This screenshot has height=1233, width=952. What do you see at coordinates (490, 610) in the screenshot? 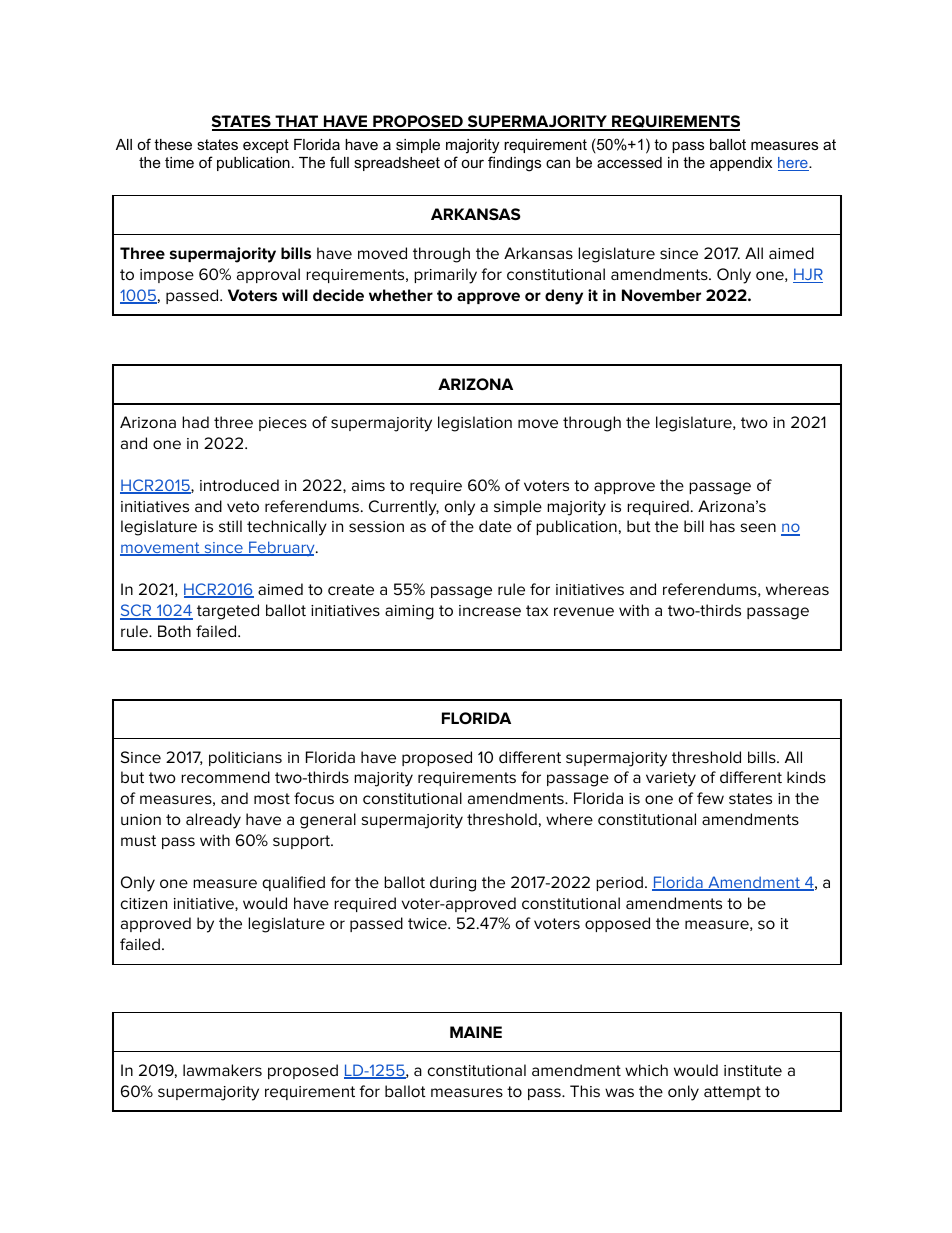
I see `increase` at bounding box center [490, 610].
